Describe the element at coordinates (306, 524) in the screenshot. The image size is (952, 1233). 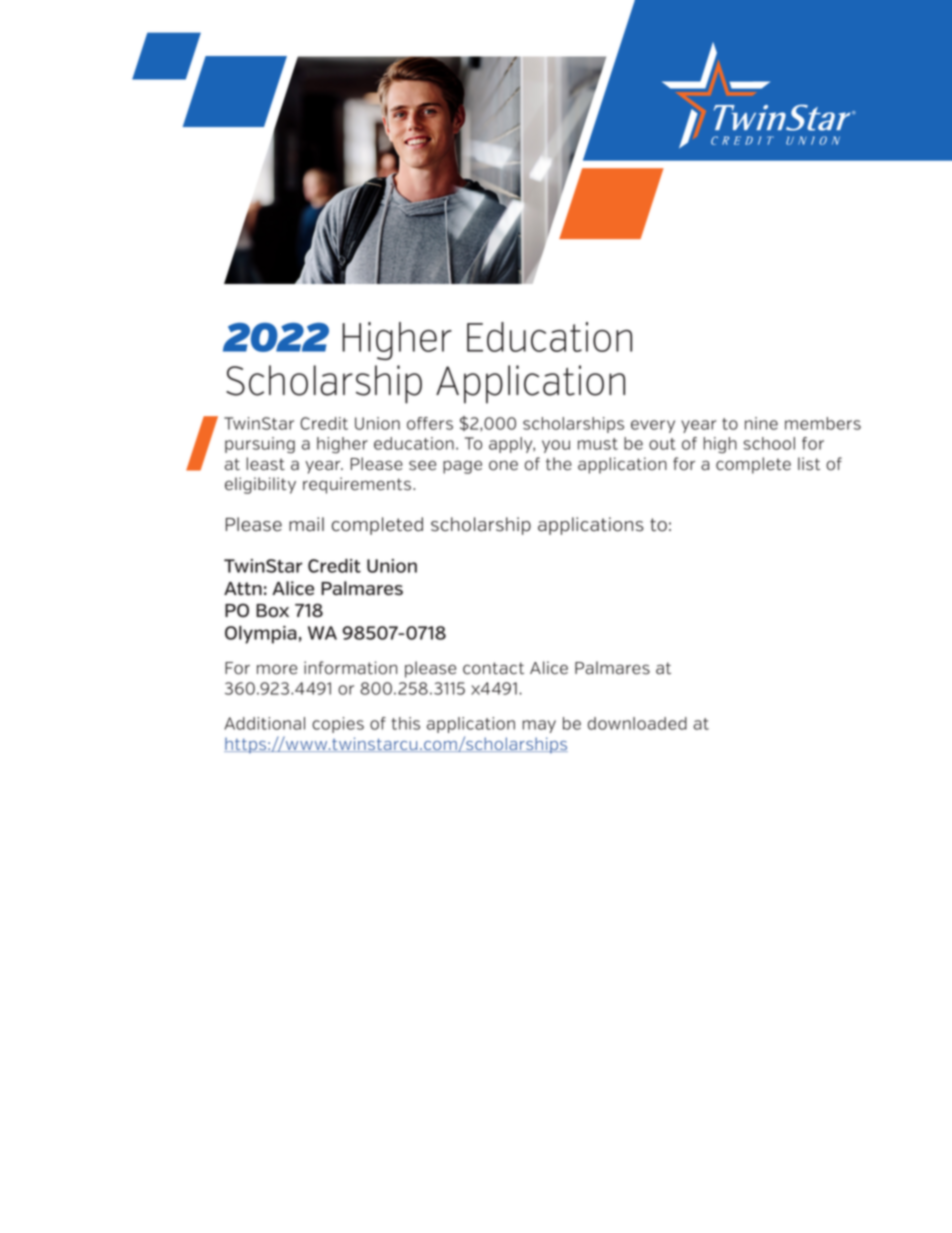
I see `mail` at that location.
